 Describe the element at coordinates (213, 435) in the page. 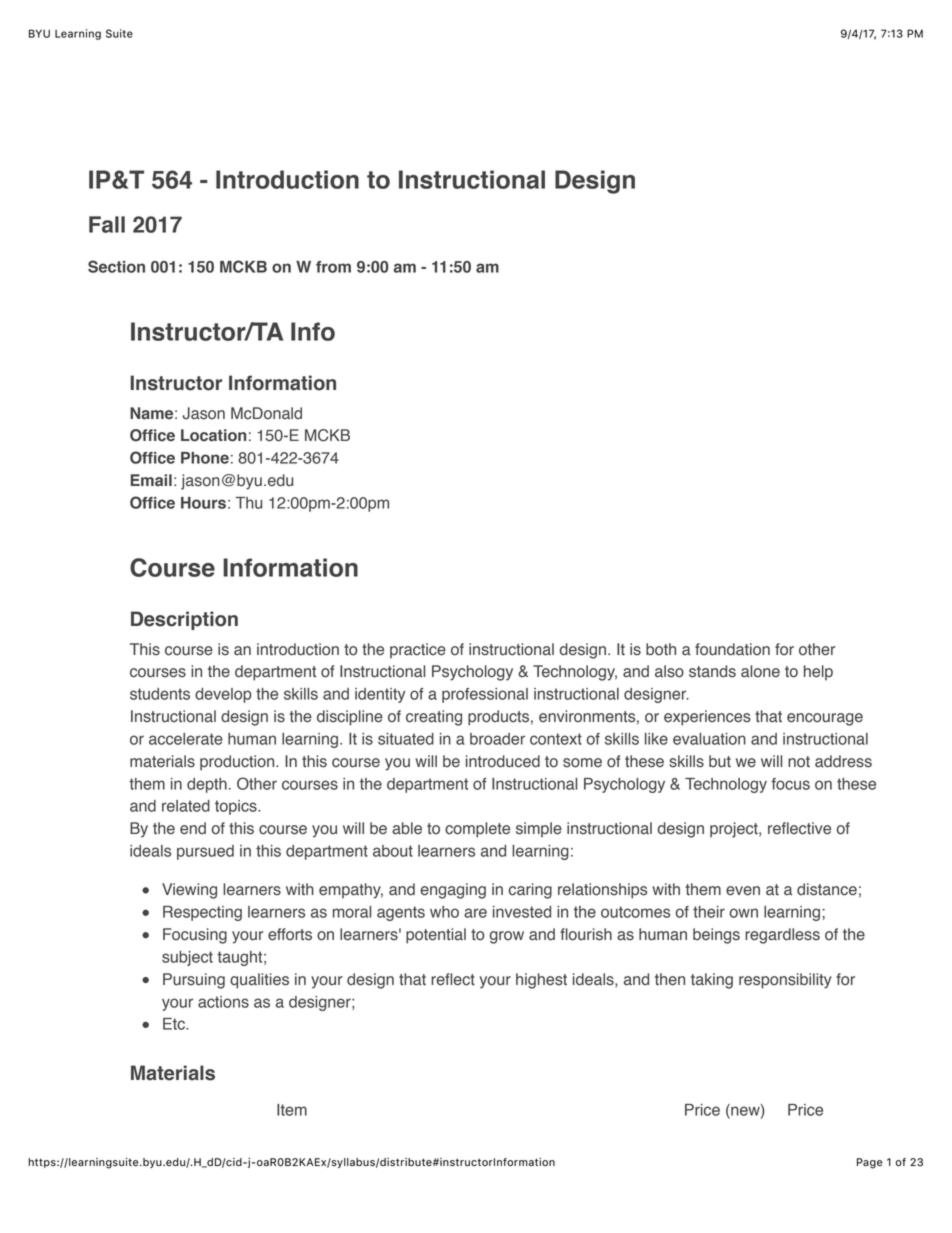

I see `Location` at that location.
